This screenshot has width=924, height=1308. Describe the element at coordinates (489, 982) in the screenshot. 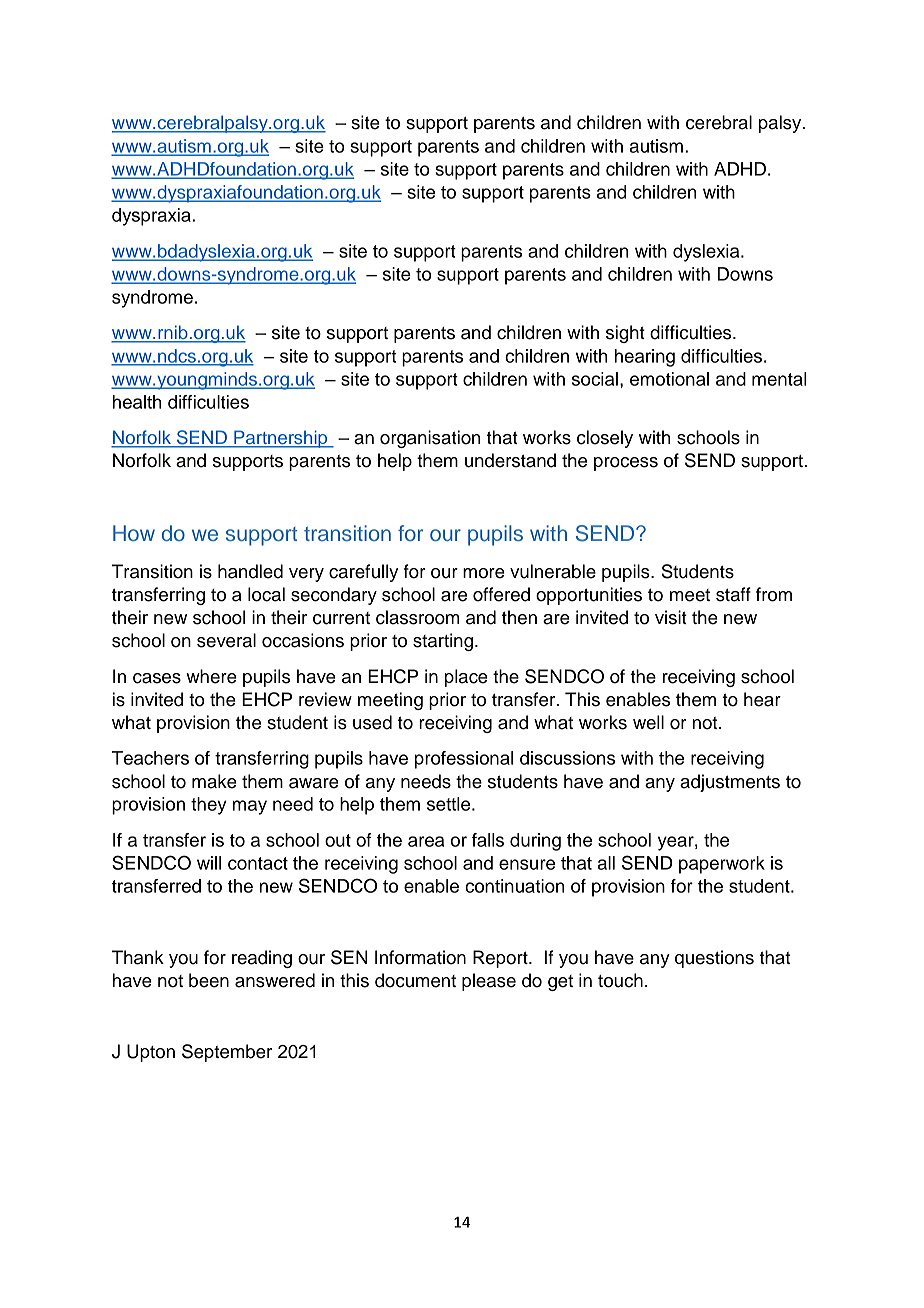

I see `please` at that location.
